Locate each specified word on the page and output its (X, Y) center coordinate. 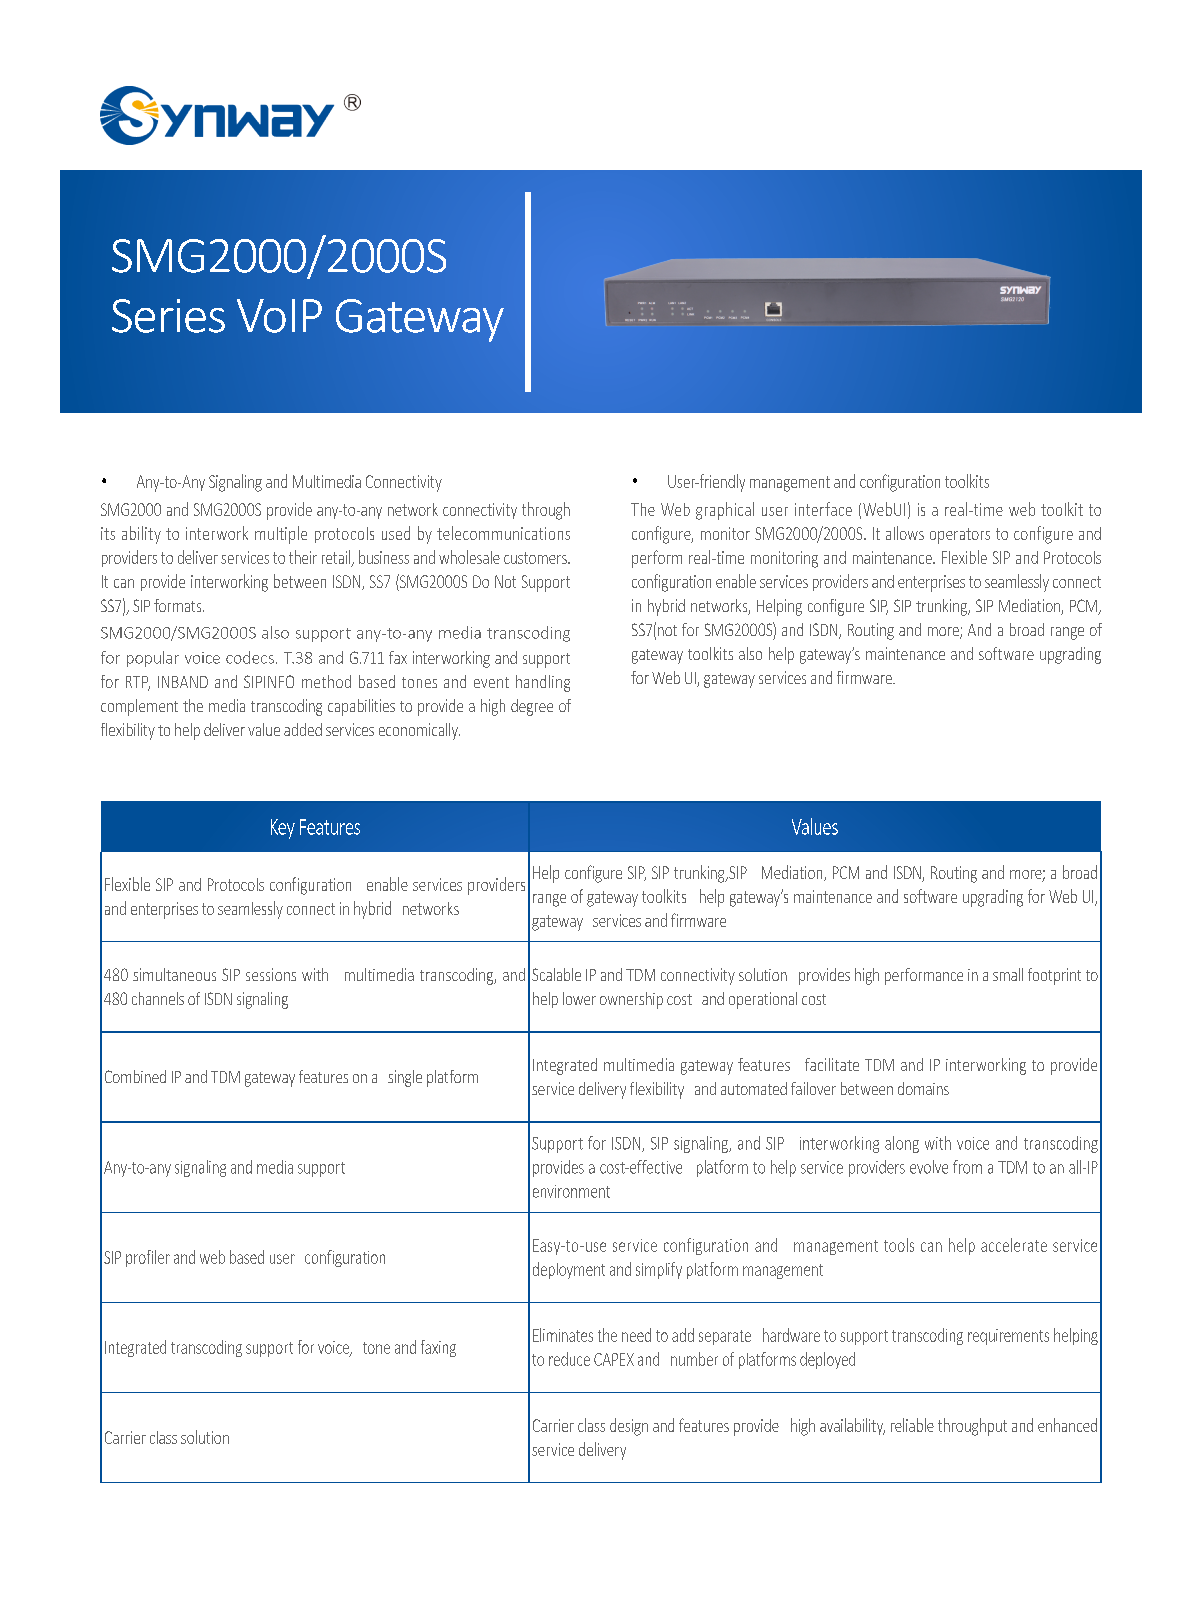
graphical (725, 511)
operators (960, 536)
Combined (135, 1076)
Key (283, 829)
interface (823, 509)
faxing (438, 1348)
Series (168, 316)
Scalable (556, 974)
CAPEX (614, 1359)
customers (536, 558)
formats (179, 605)
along (902, 1144)
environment (571, 1191)
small (1008, 974)
